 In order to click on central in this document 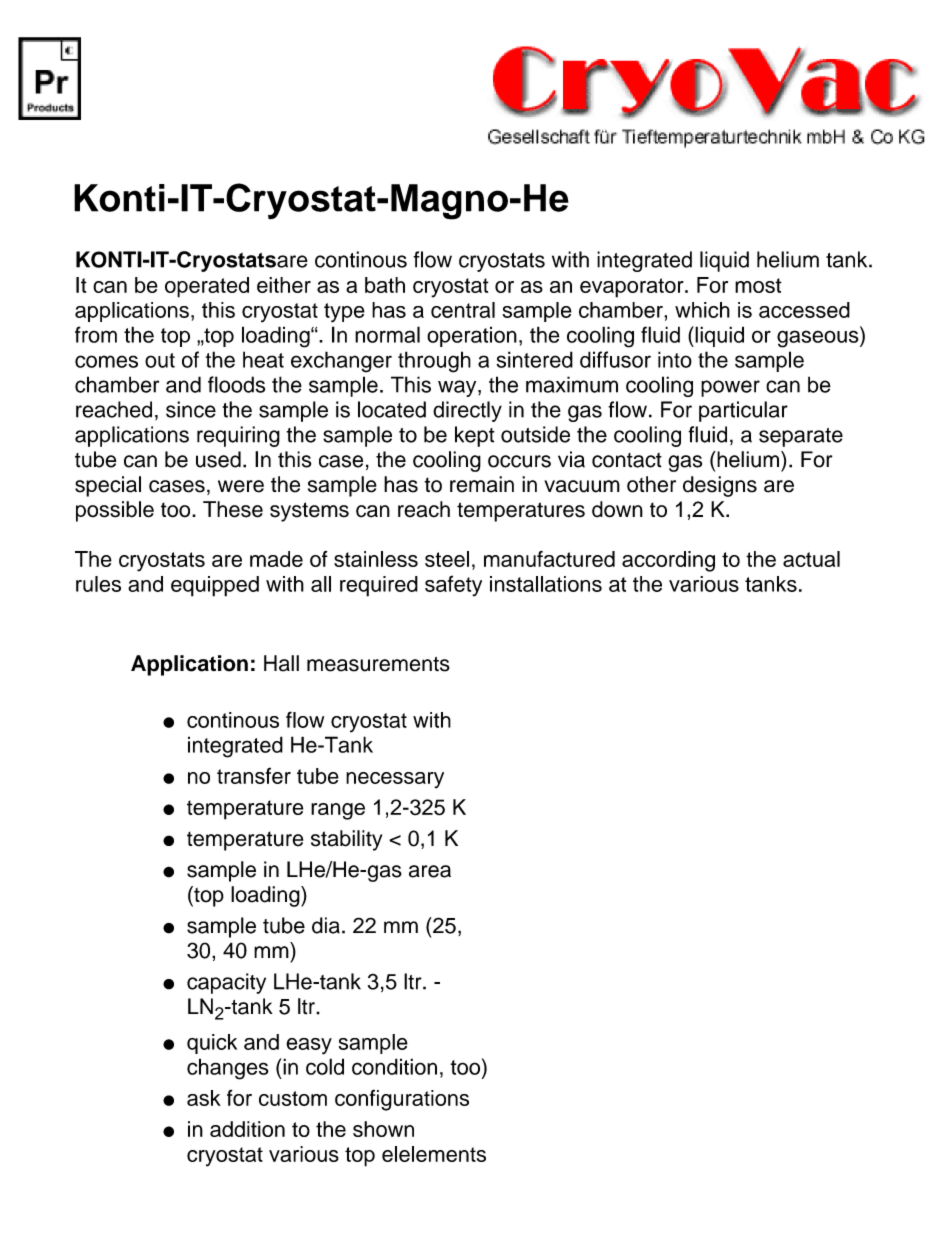, I will do `click(463, 310)`.
